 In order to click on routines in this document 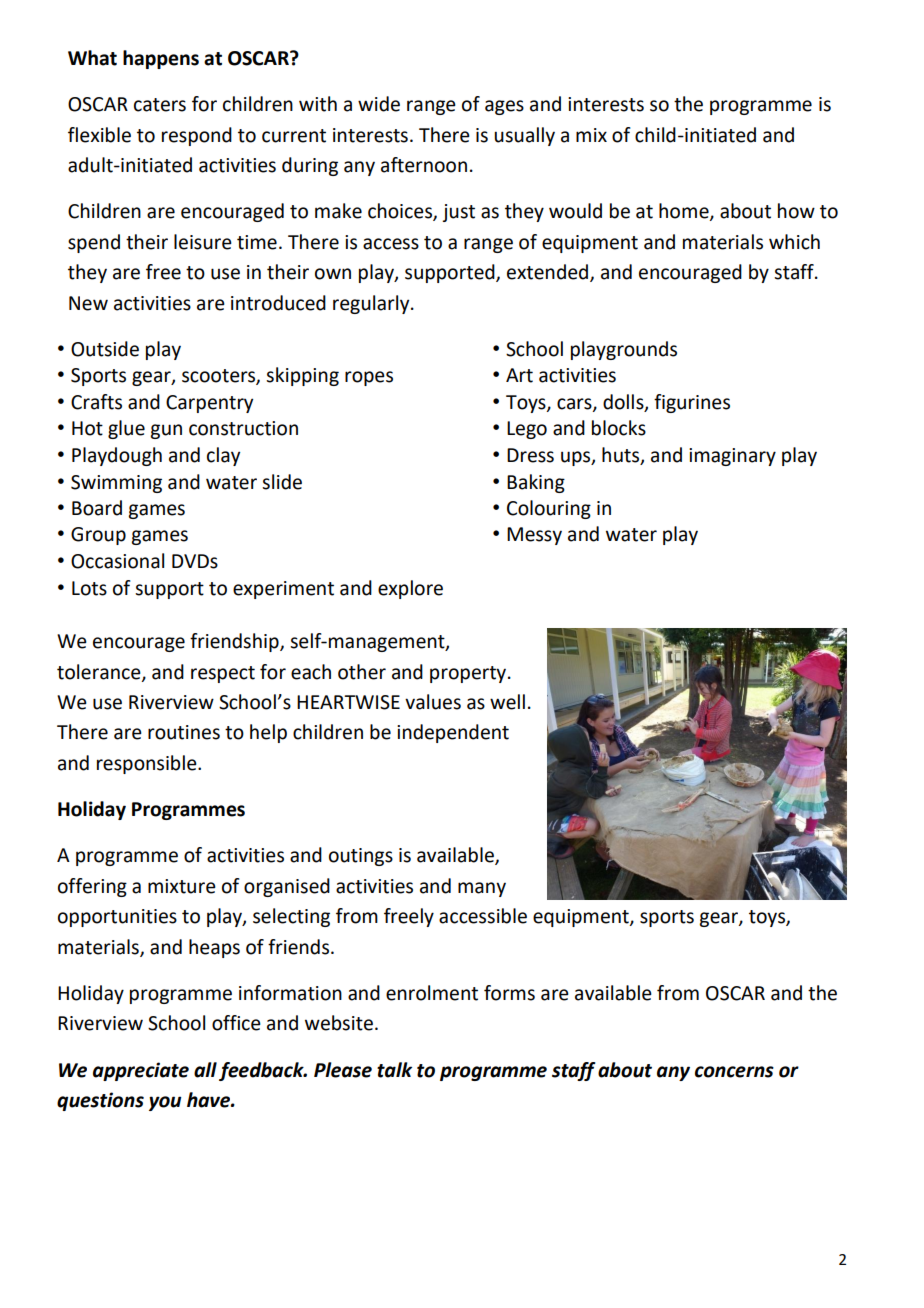, I will do `click(184, 732)`.
